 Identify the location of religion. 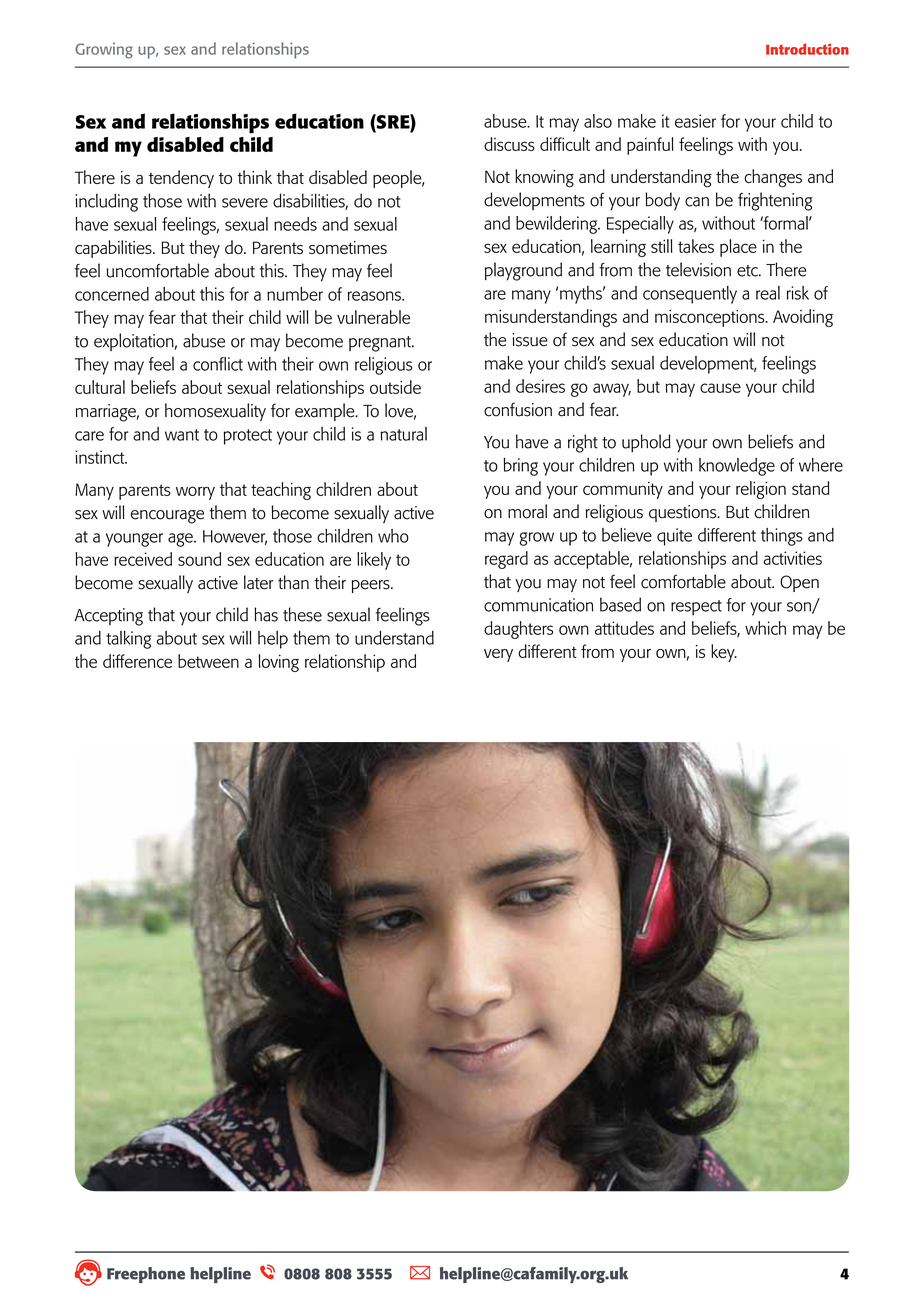
(761, 490).
